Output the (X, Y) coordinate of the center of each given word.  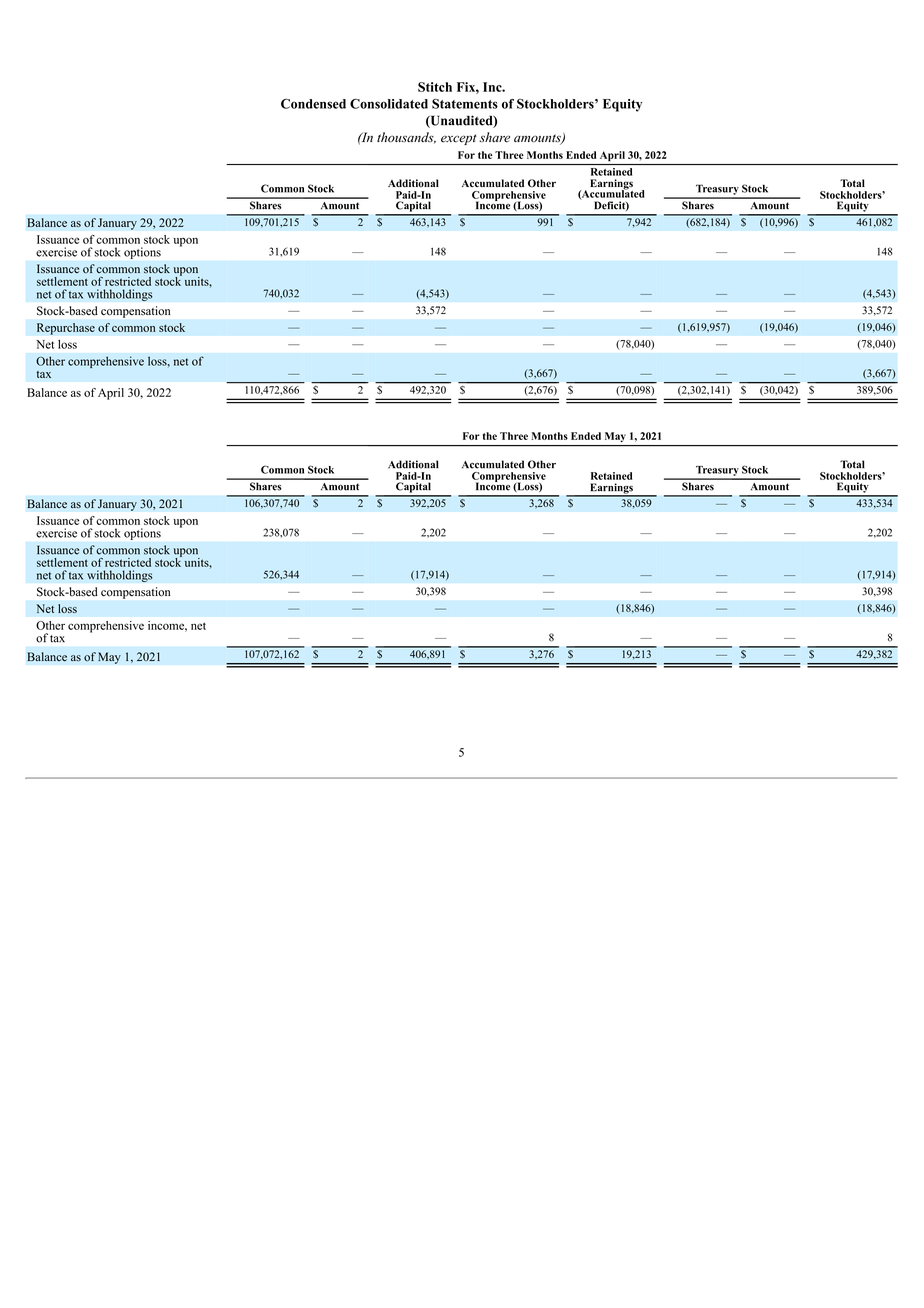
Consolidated (389, 104)
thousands (406, 138)
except (459, 139)
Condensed (313, 104)
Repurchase (66, 329)
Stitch (435, 87)
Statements (465, 104)
